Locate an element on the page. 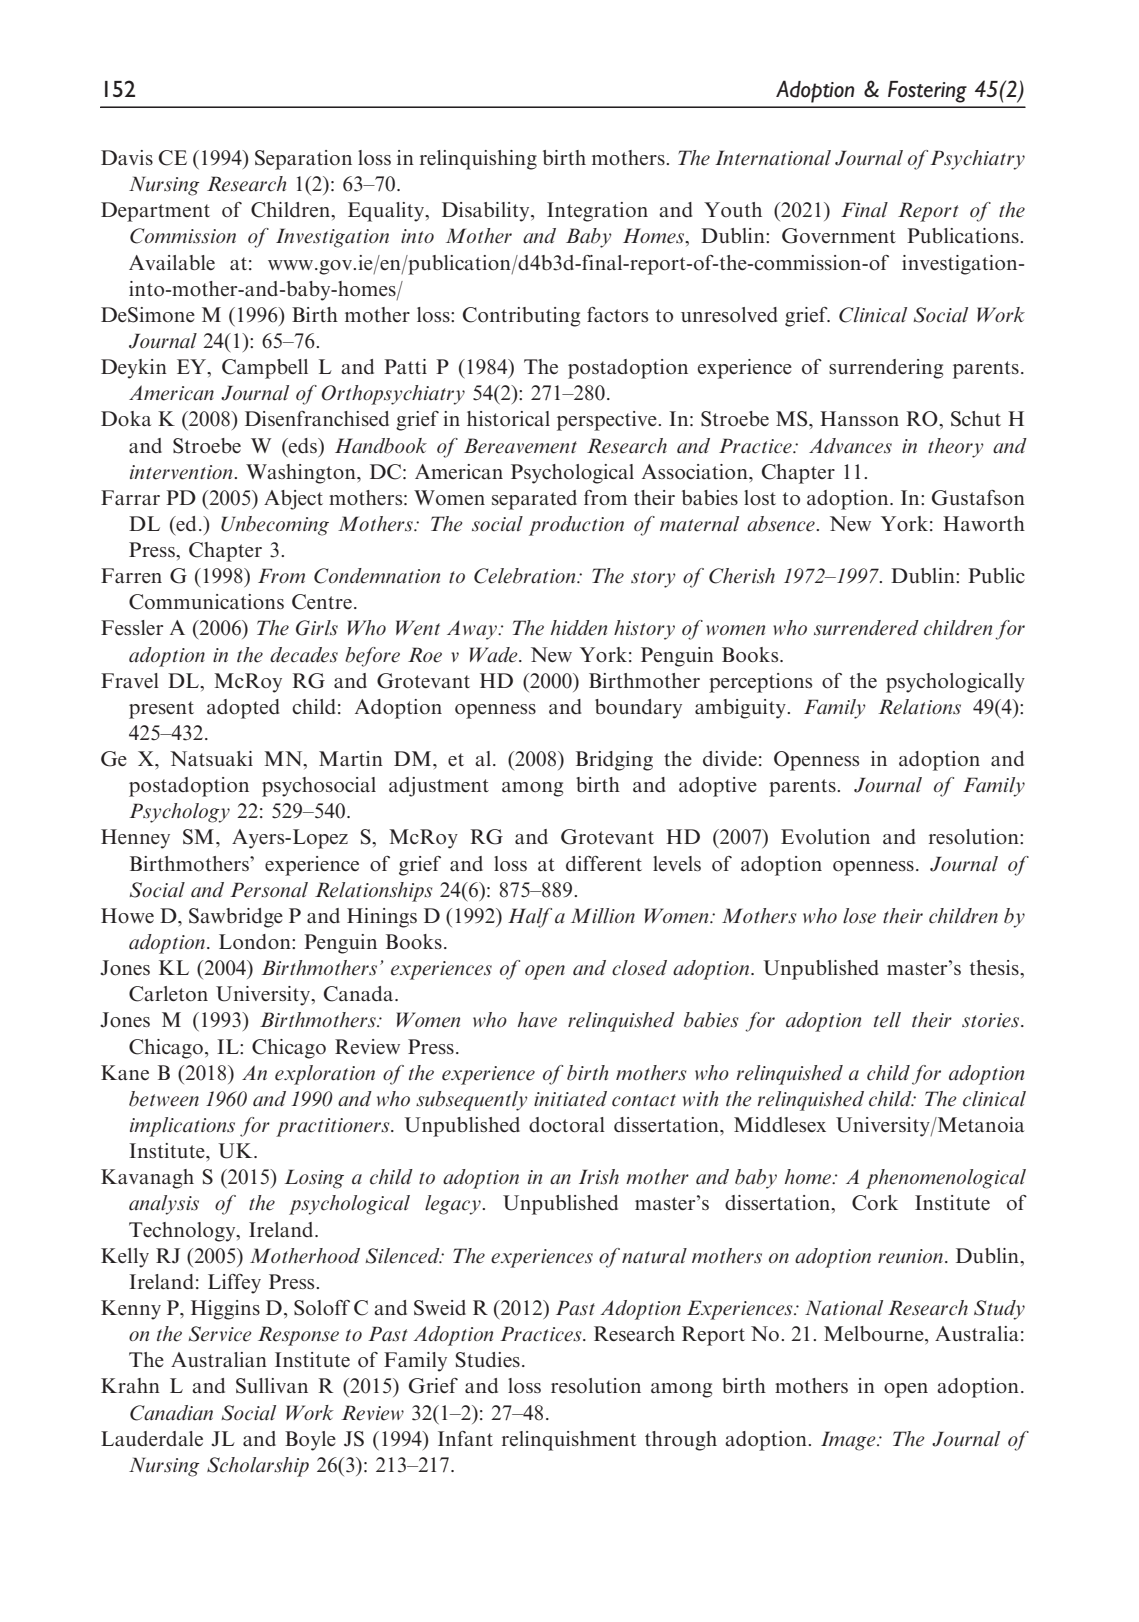 Image resolution: width=1139 pixels, height=1622 pixels. Scholarship is located at coordinates (258, 1467).
